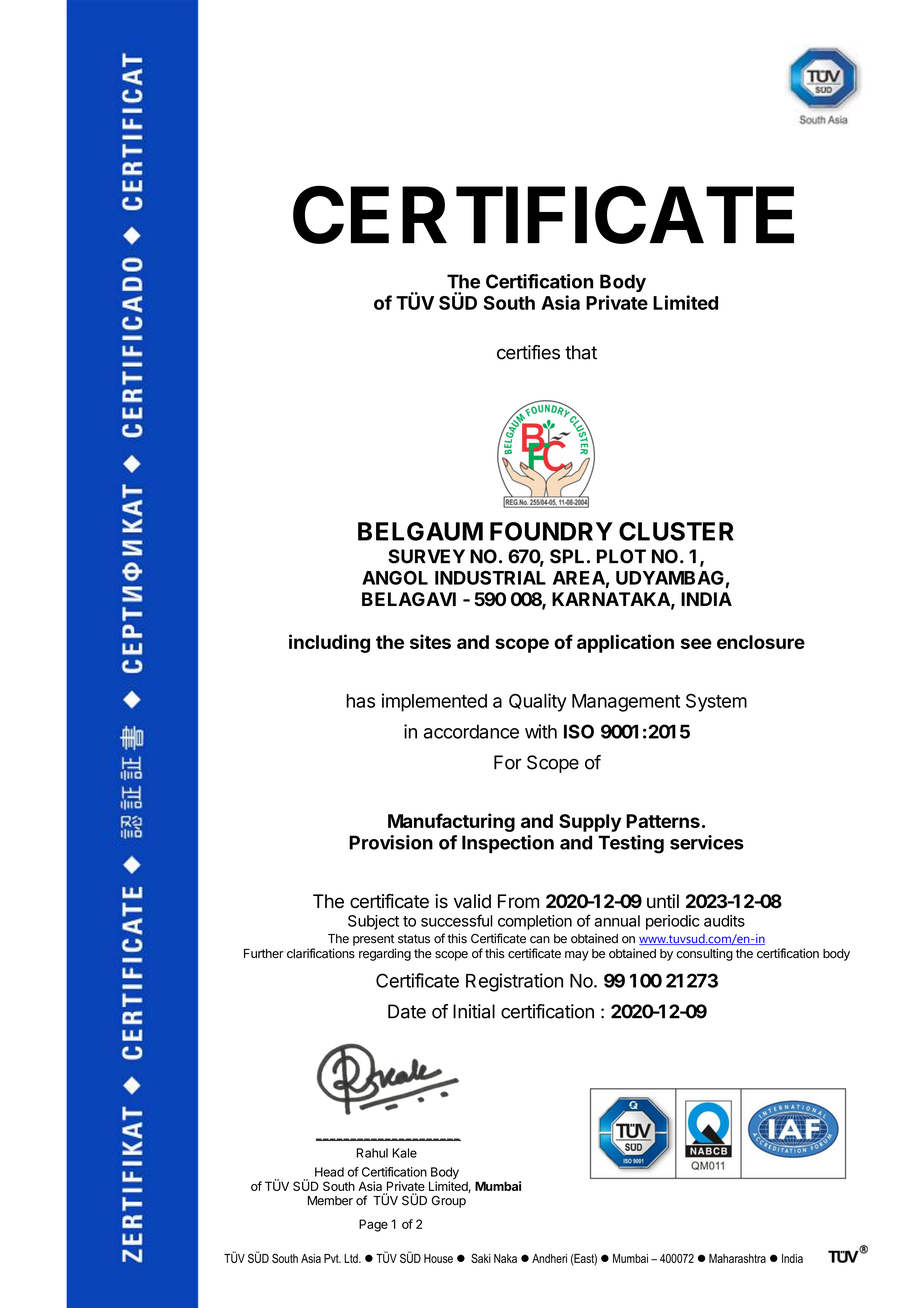  What do you see at coordinates (676, 531) in the screenshot?
I see `CLUSTER` at bounding box center [676, 531].
